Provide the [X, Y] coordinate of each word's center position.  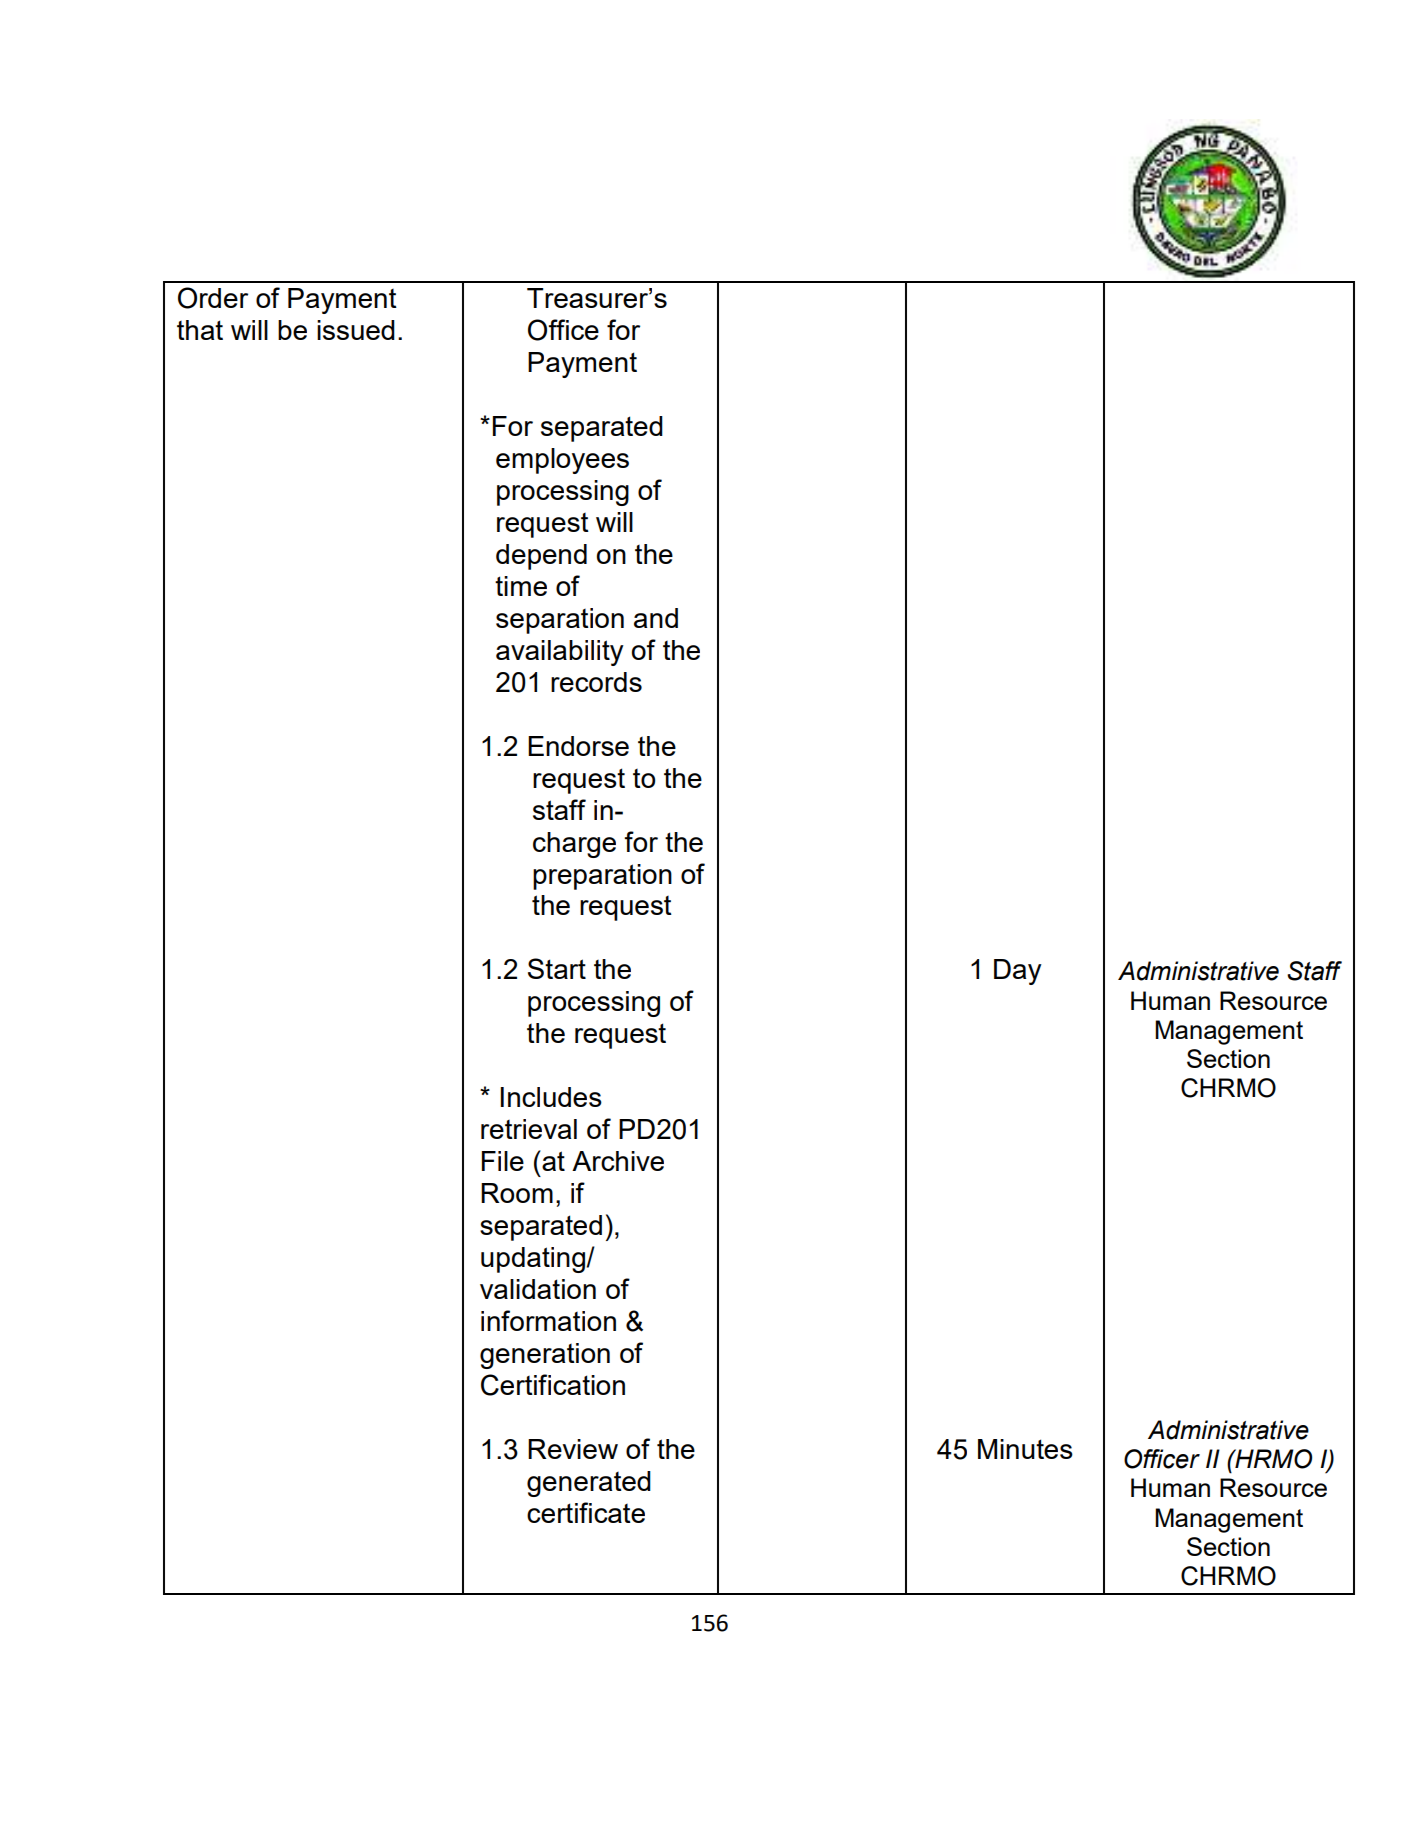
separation [560, 621]
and [656, 618]
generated [589, 1484]
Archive [618, 1161]
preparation [602, 877]
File [503, 1161]
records [596, 682]
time [521, 586]
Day [1018, 972]
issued [356, 330]
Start [557, 968]
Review [573, 1449]
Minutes [1025, 1449]
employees [562, 461]
